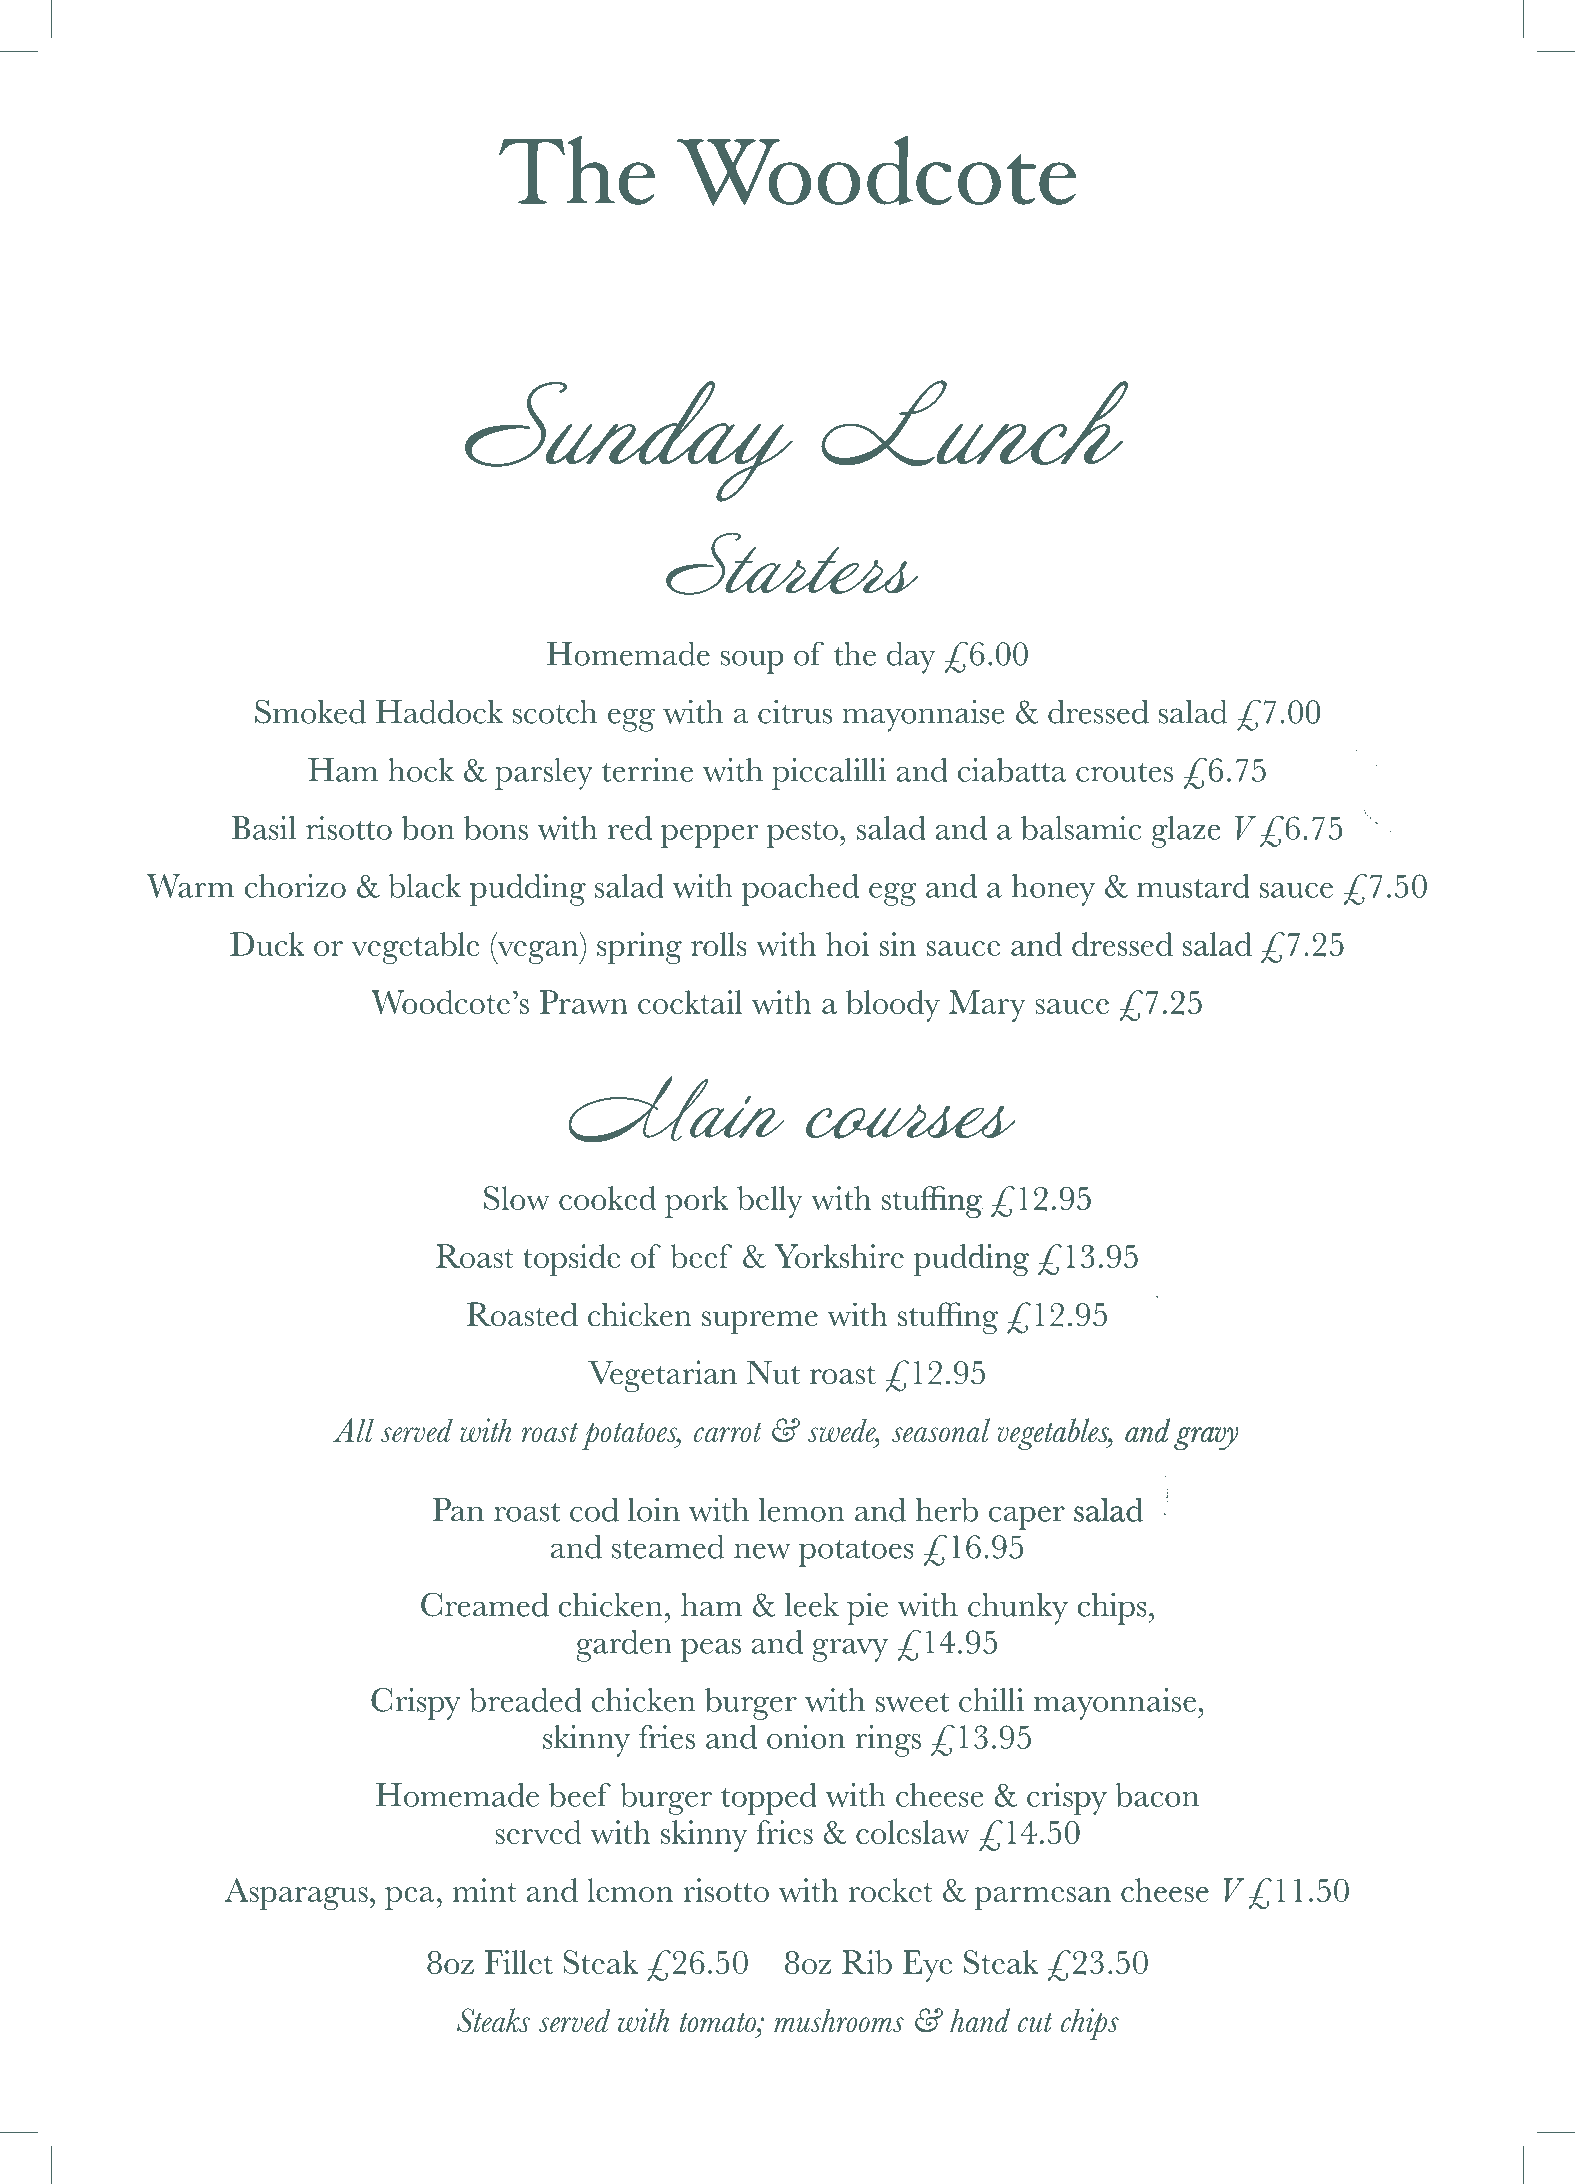  I want to click on Asparagus, so click(296, 1894).
